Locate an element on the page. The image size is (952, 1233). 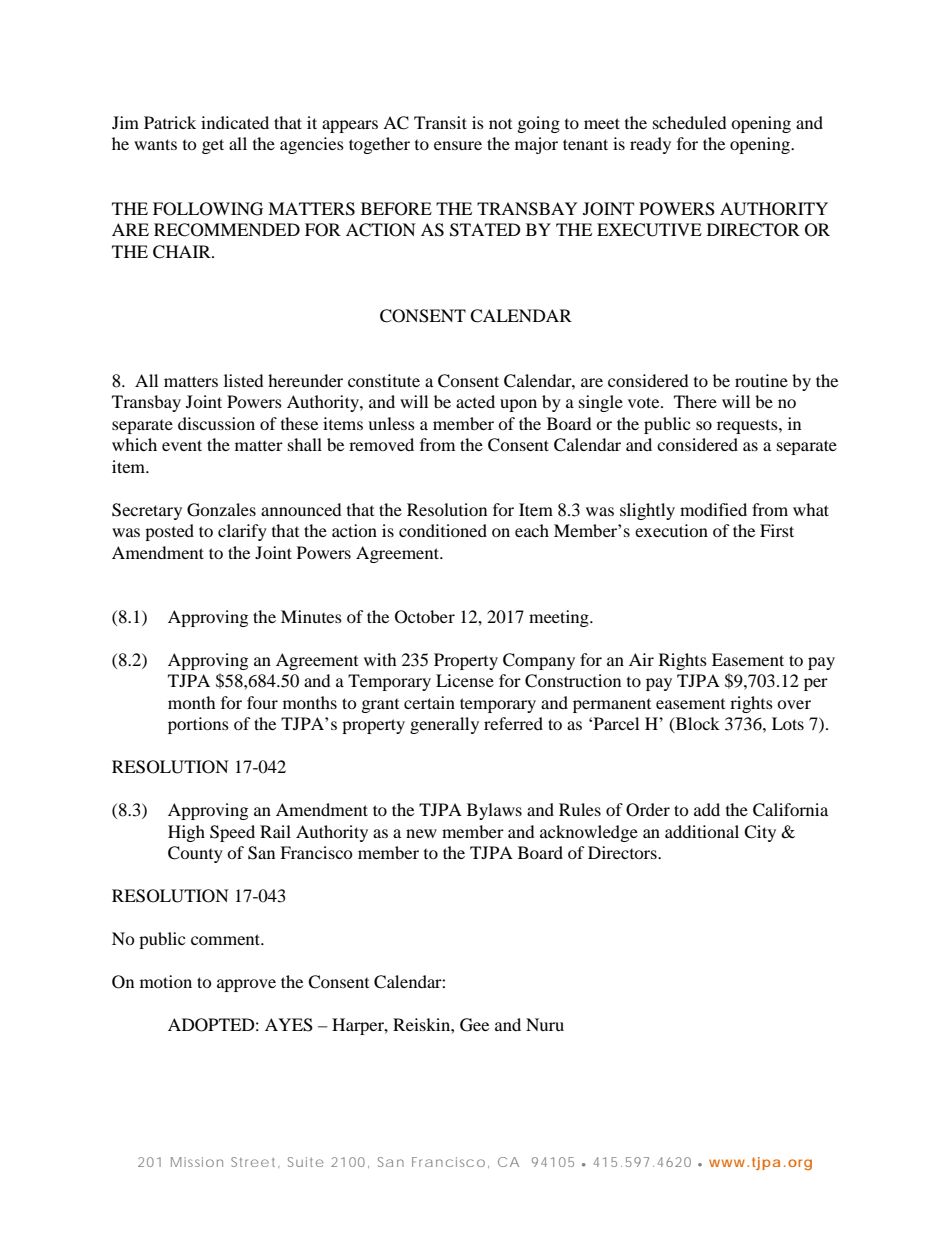
Mission is located at coordinates (197, 1162).
